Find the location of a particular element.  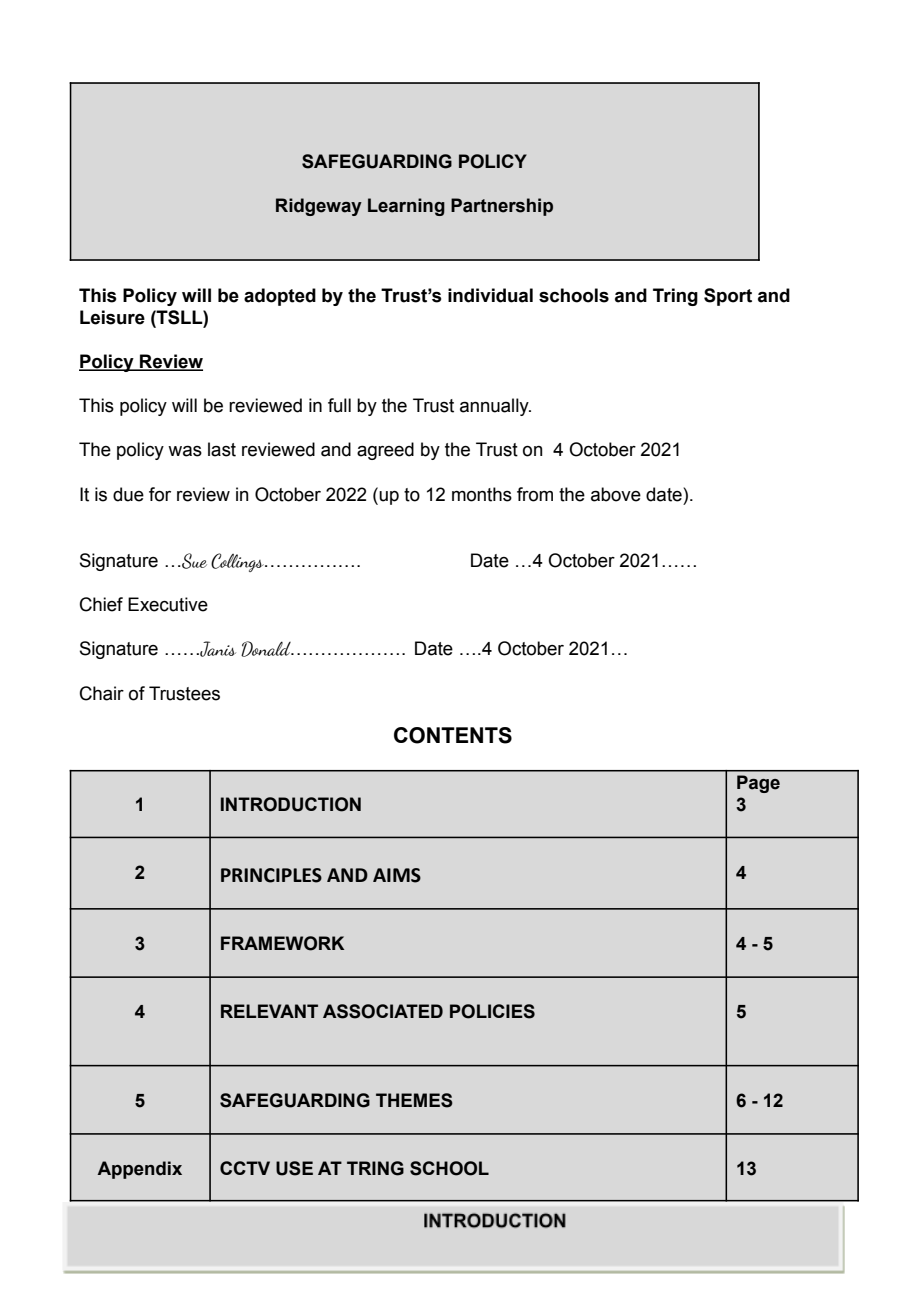

Sue is located at coordinates (193, 561).
